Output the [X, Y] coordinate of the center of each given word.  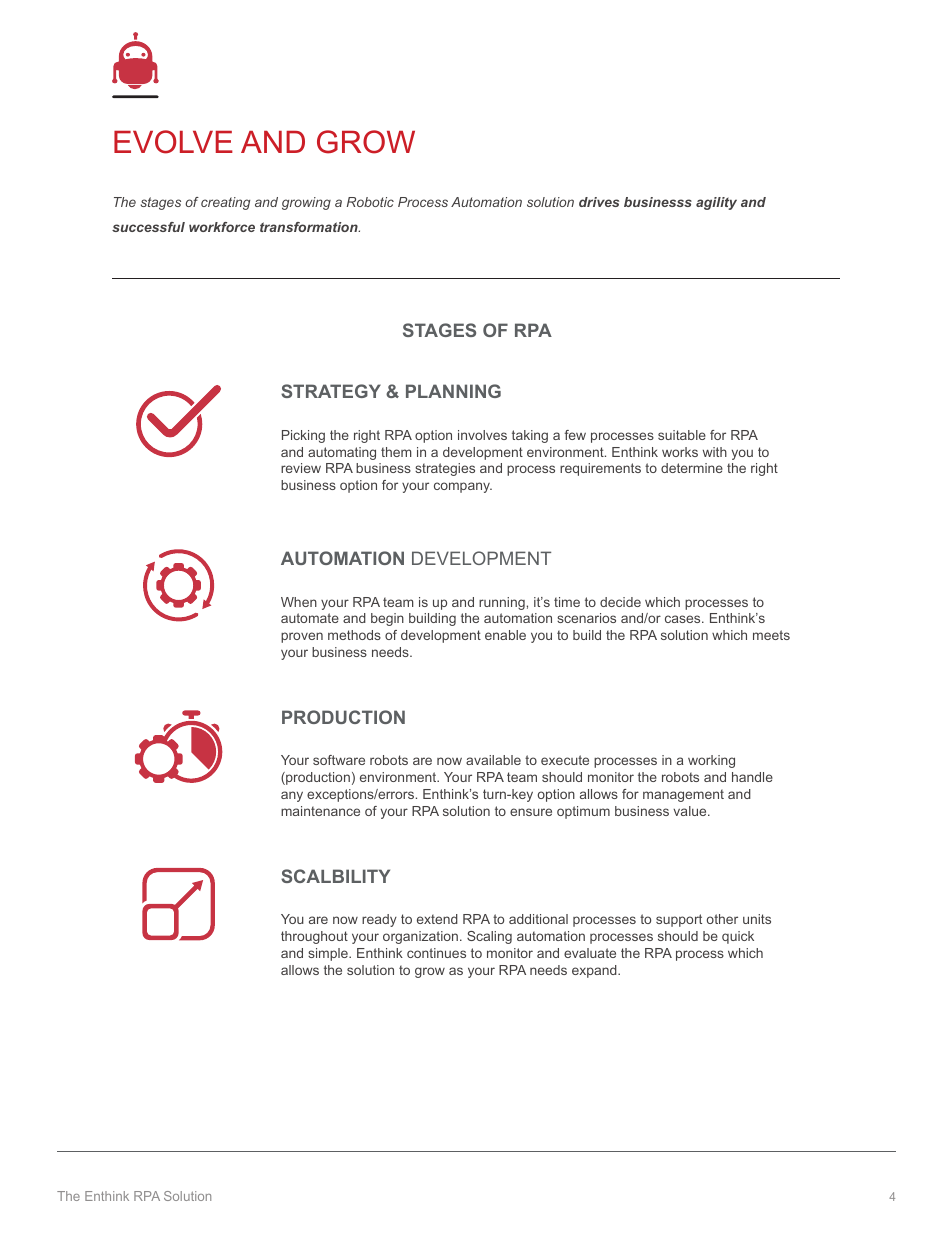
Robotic [370, 202]
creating [225, 203]
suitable [682, 435]
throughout [314, 937]
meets [771, 635]
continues [436, 953]
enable [505, 635]
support [679, 920]
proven [302, 637]
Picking [303, 436]
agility [716, 203]
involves [482, 435]
